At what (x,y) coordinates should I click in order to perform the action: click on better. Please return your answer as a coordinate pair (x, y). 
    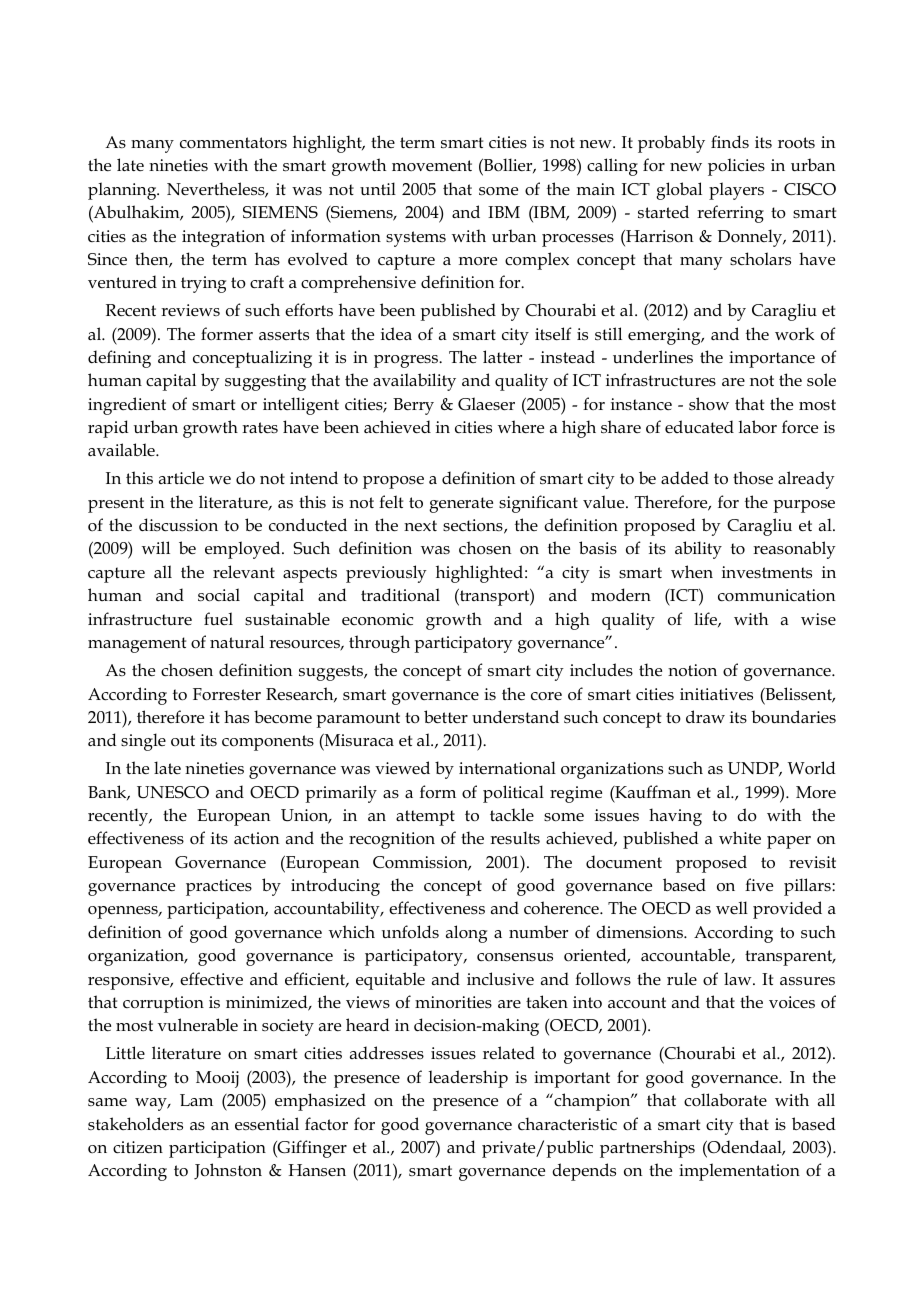
    Looking at the image, I should click on (446, 717).
